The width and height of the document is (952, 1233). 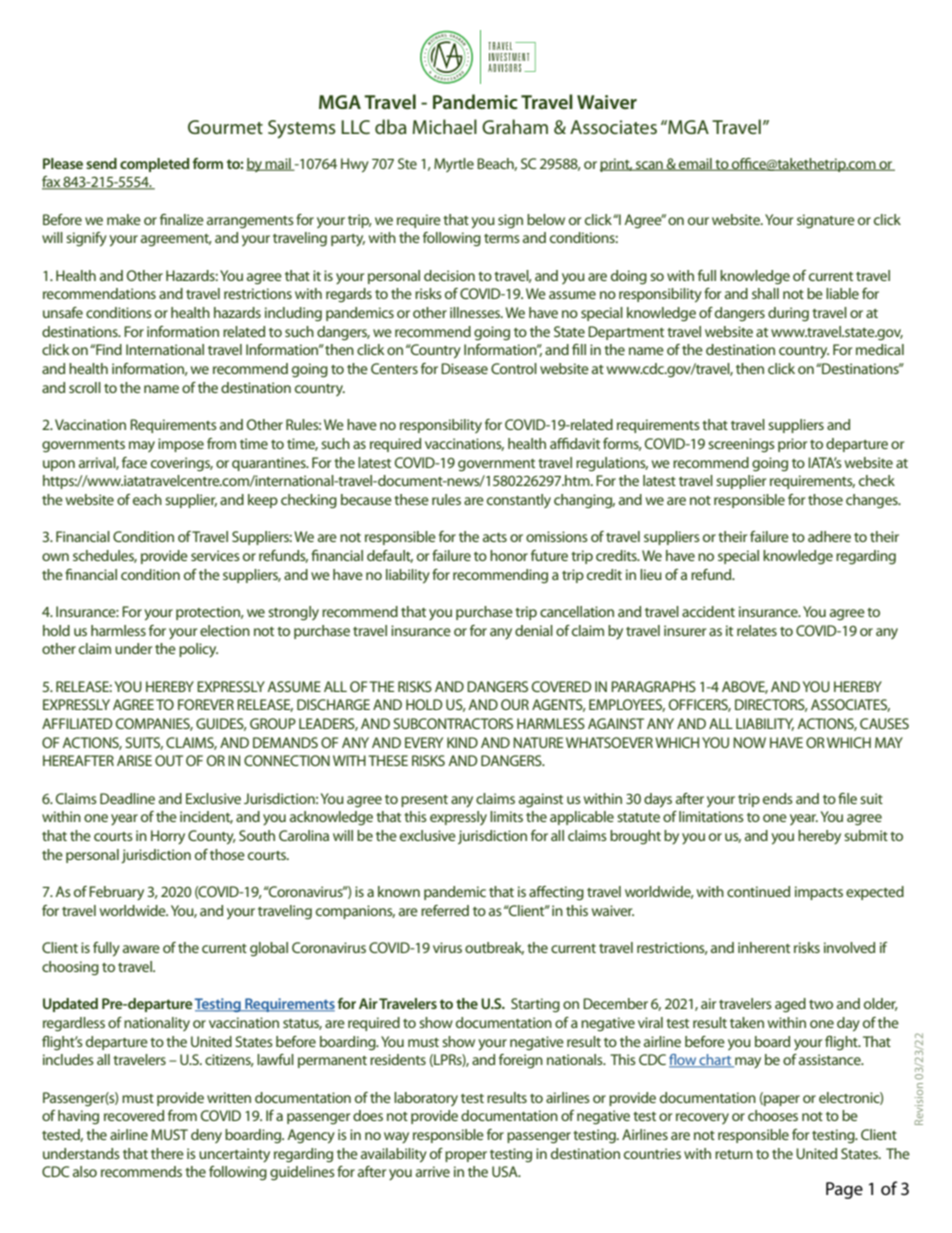 What do you see at coordinates (829, 536) in the document?
I see `adhere` at bounding box center [829, 536].
